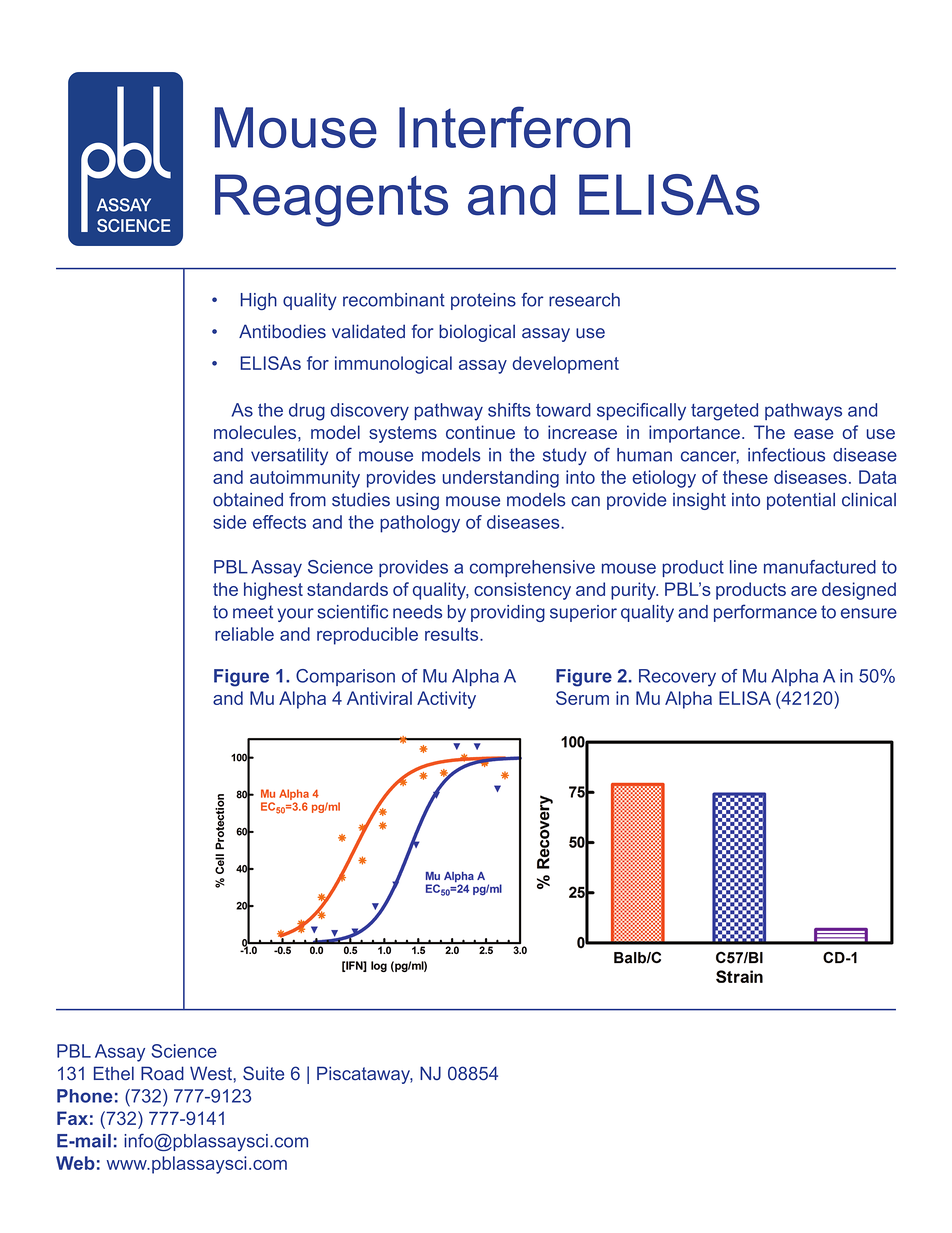  What do you see at coordinates (162, 1073) in the screenshot?
I see `Road` at bounding box center [162, 1073].
